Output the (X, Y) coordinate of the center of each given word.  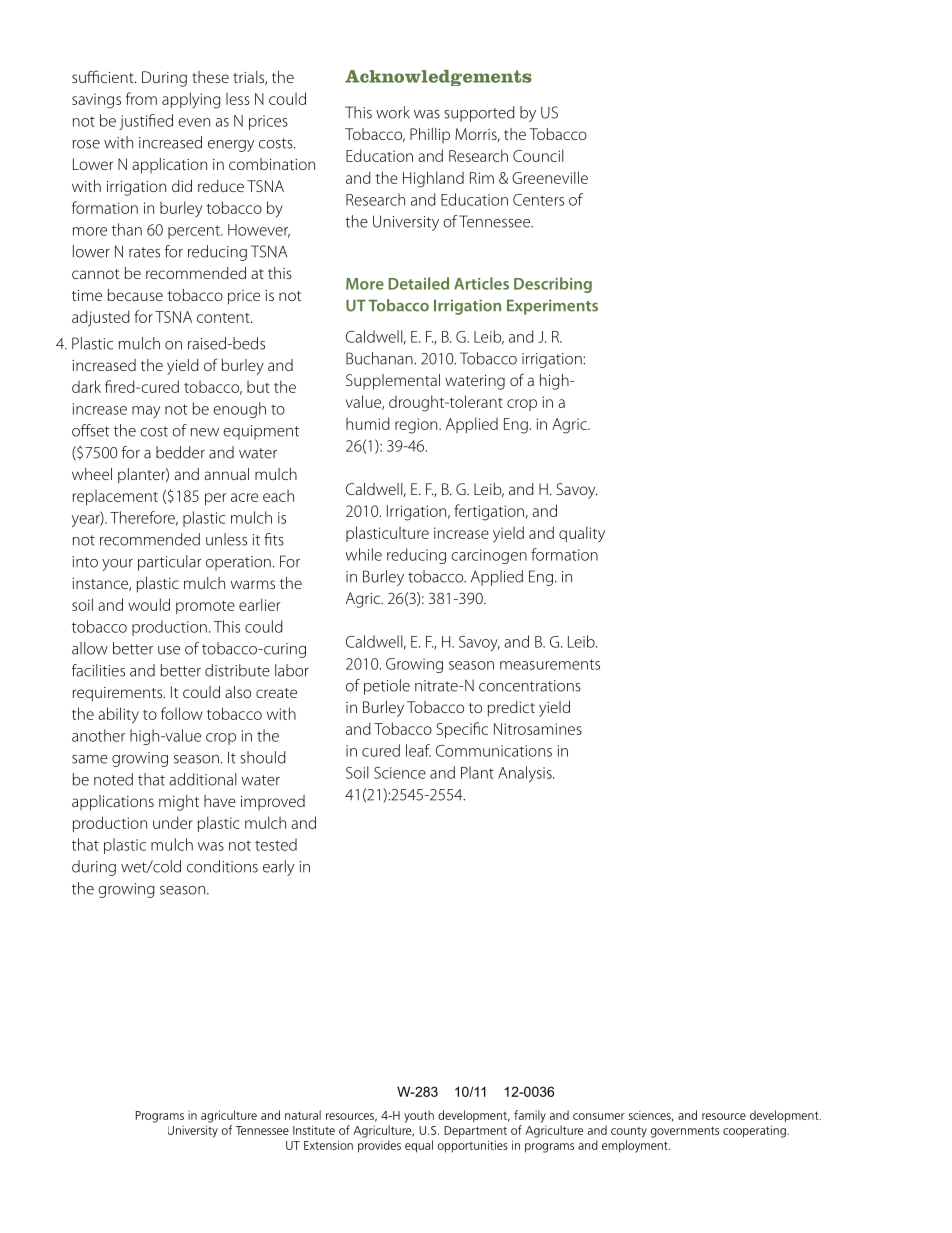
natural (303, 1115)
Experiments (552, 307)
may (146, 412)
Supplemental (393, 382)
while (364, 554)
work (393, 112)
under (173, 822)
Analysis (526, 774)
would (149, 604)
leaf (418, 750)
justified (146, 122)
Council (538, 155)
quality (582, 534)
